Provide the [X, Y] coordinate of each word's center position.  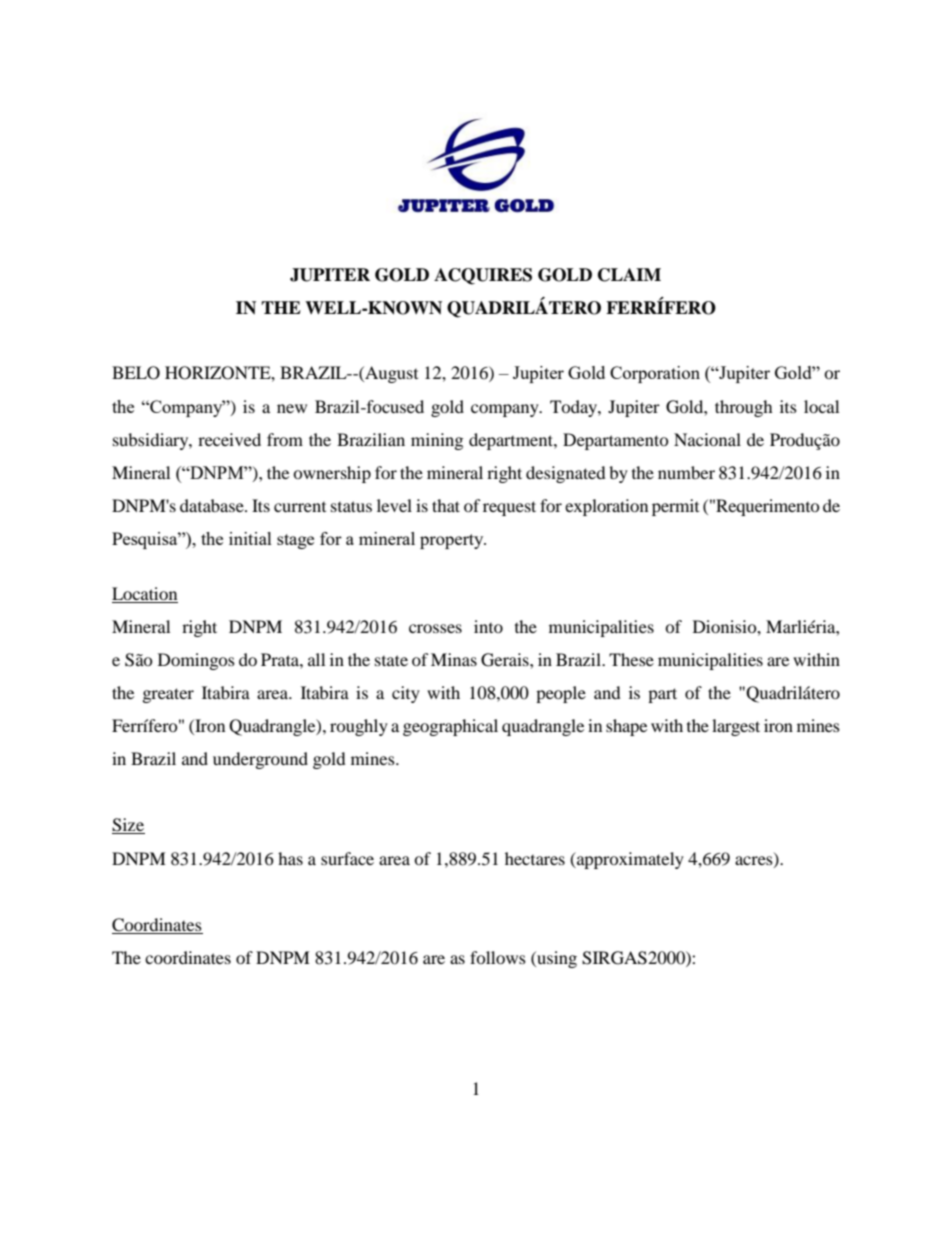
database [213, 505]
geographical [450, 727]
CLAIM [629, 275]
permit [675, 507]
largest [736, 727]
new [292, 408]
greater [168, 695]
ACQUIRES [483, 276]
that [446, 505]
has [290, 858]
